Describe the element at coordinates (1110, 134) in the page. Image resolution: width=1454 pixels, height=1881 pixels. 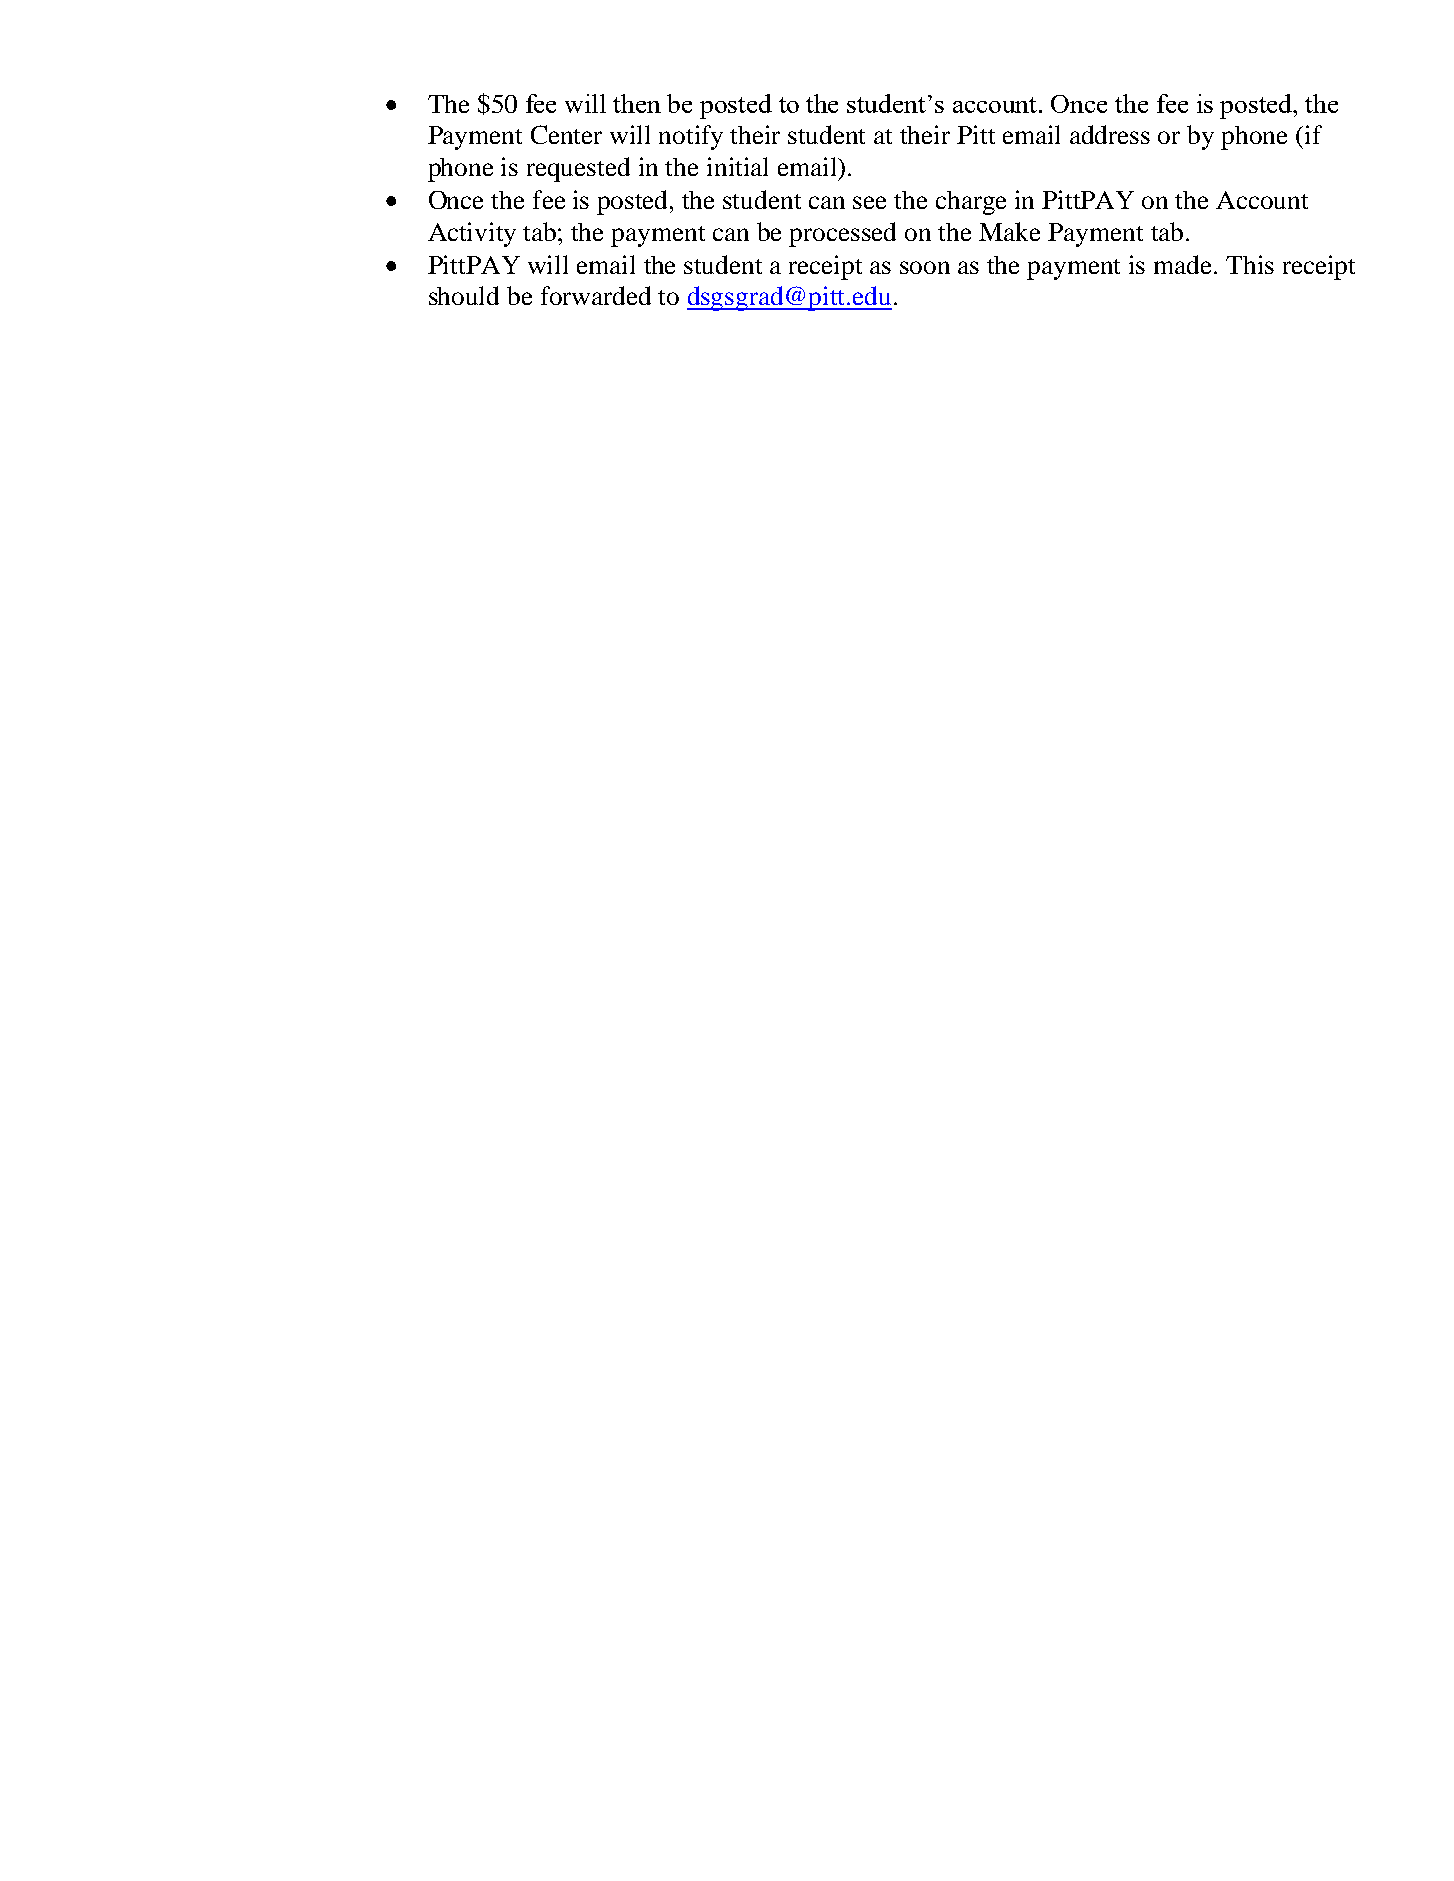
I see `address` at that location.
